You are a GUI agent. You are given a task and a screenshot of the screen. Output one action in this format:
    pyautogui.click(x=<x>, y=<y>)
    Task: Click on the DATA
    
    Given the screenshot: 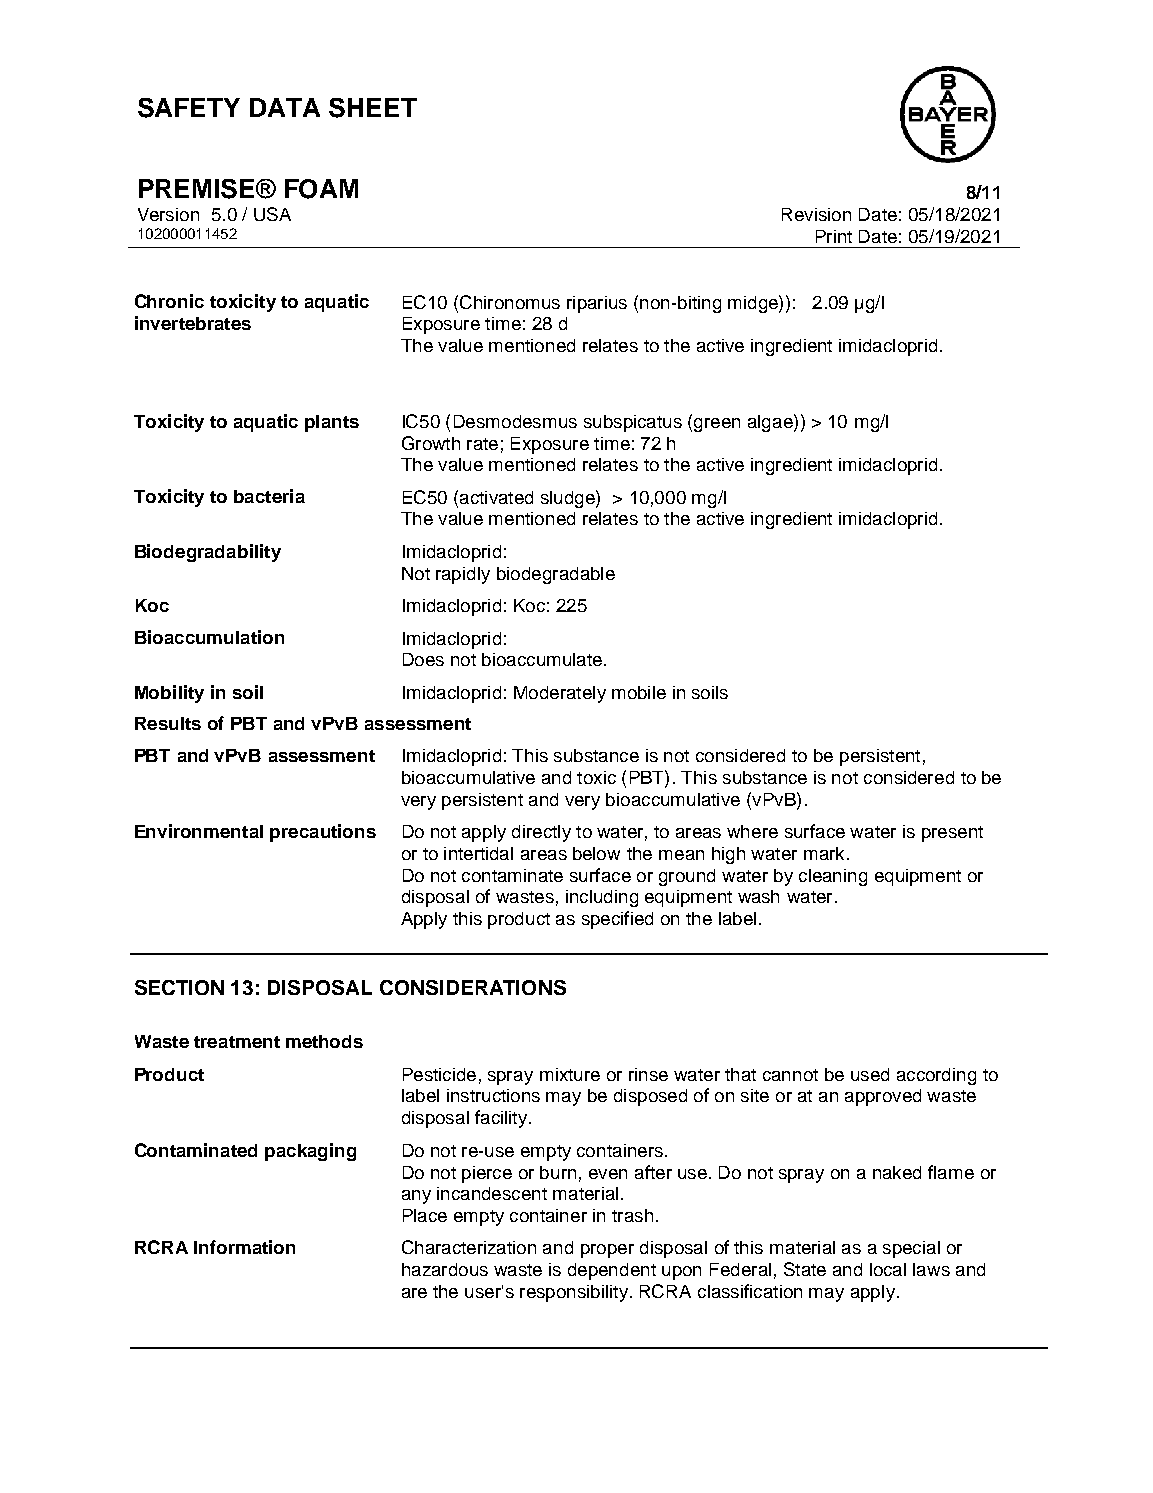 What is the action you would take?
    pyautogui.click(x=285, y=107)
